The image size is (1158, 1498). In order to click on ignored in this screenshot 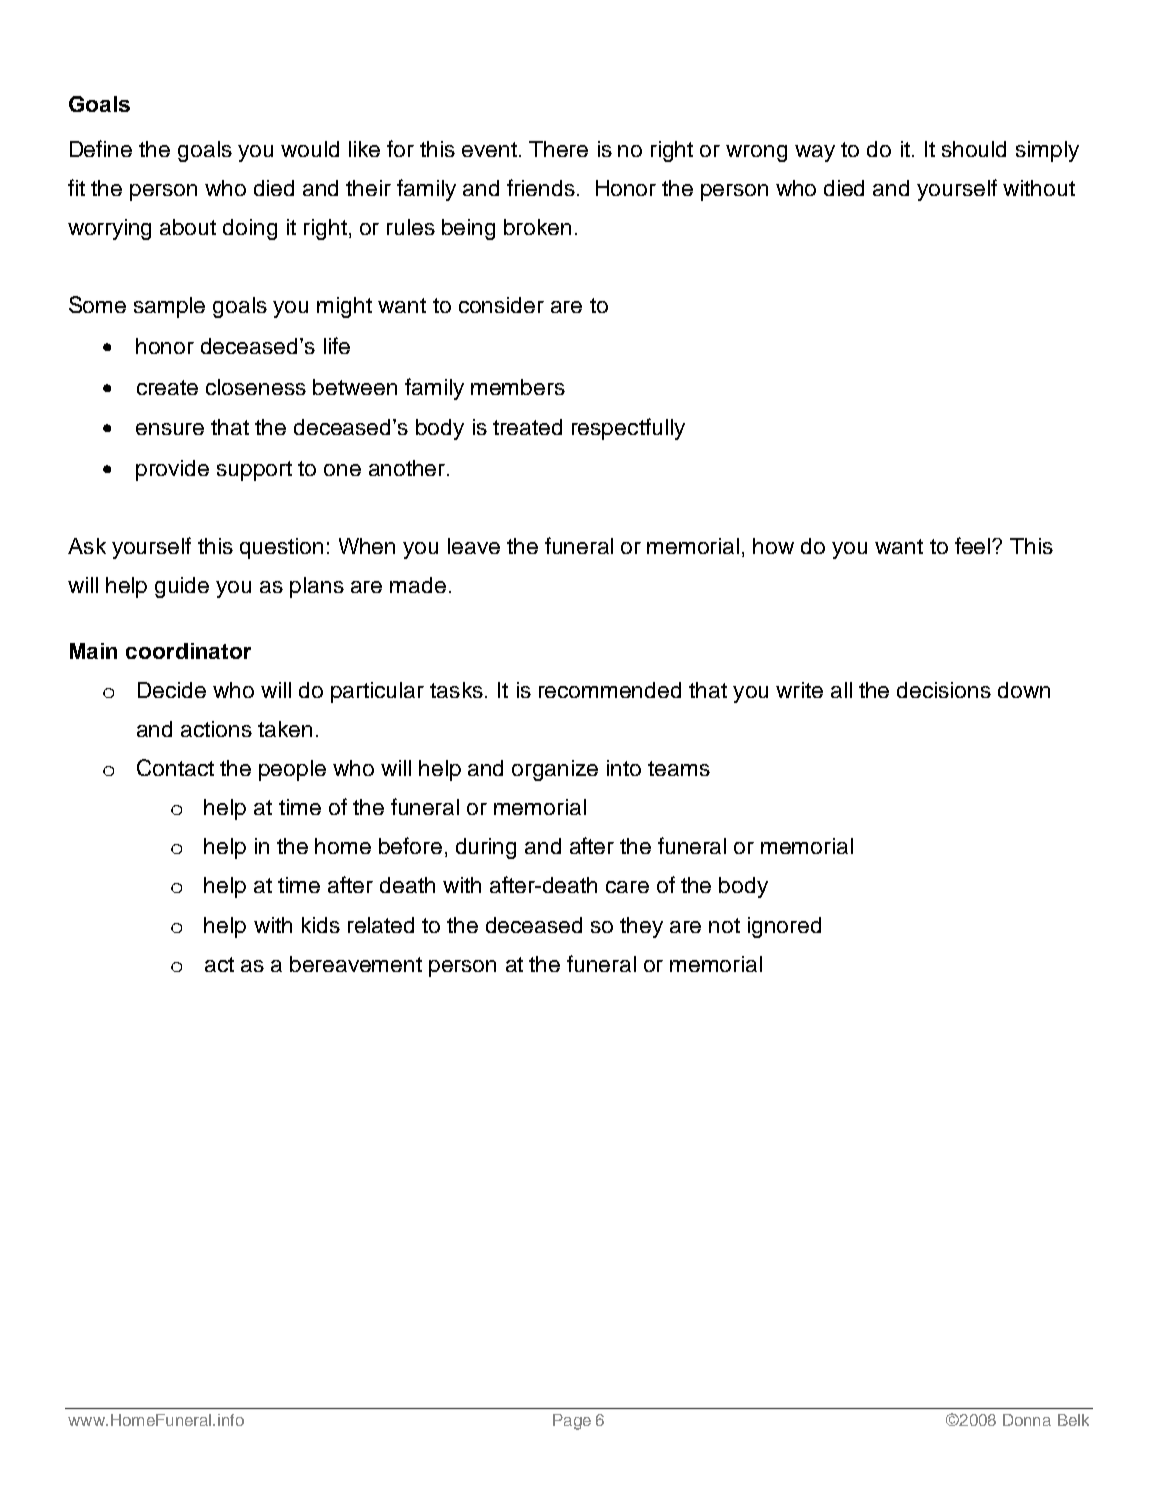, I will do `click(784, 927)`.
